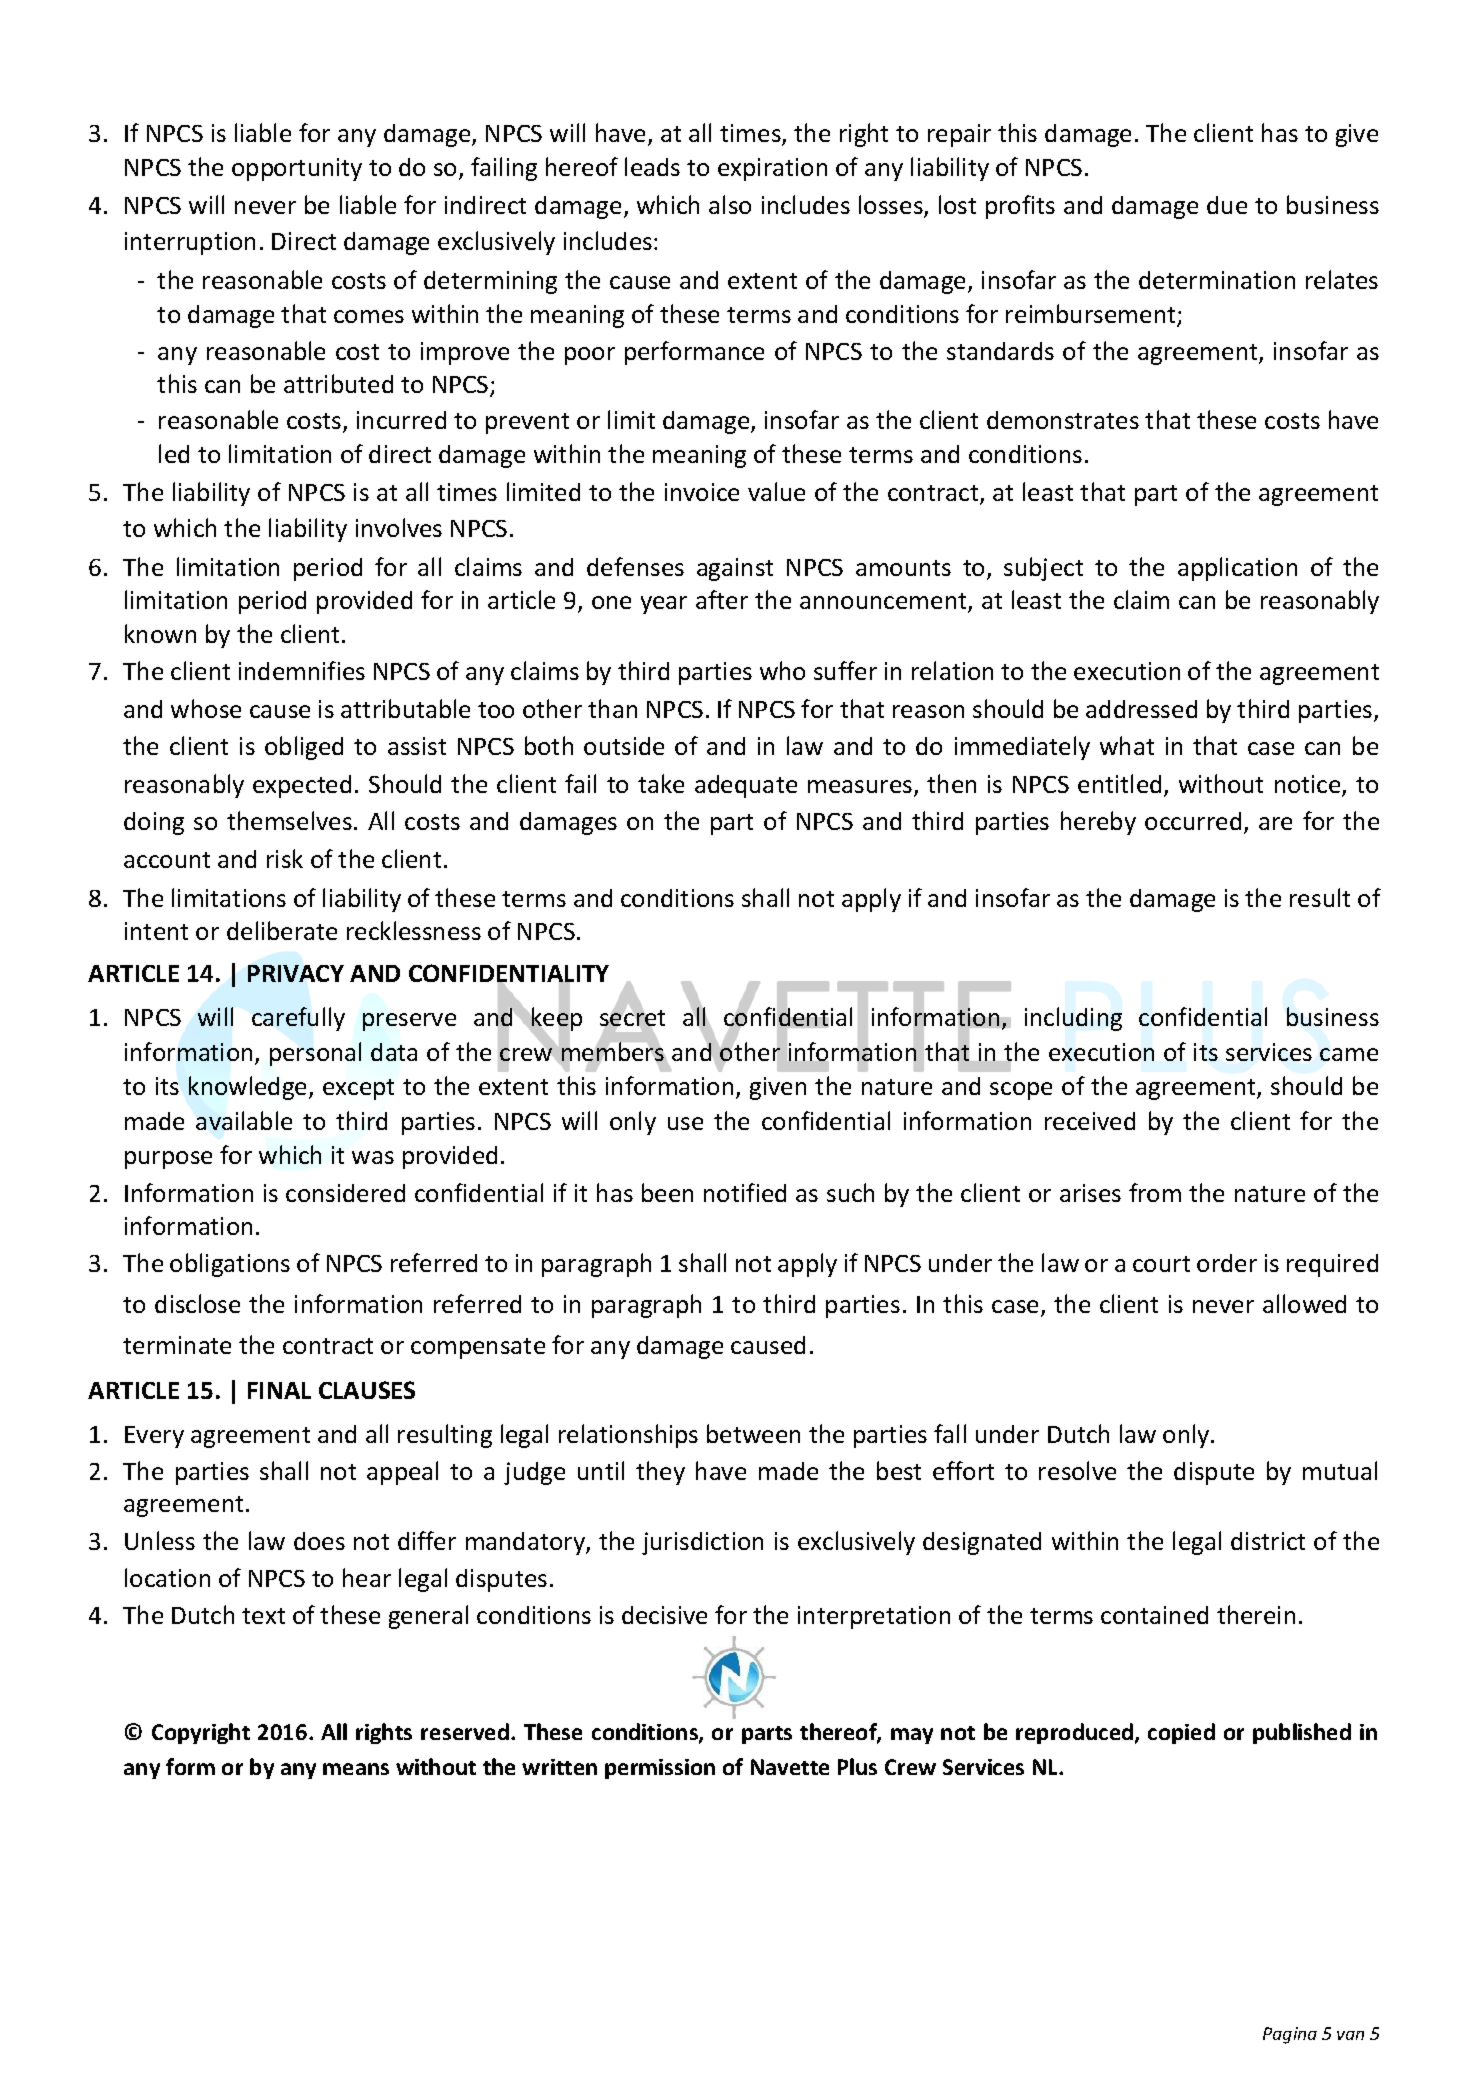 This document has height=2077, width=1469. I want to click on application, so click(1237, 569).
